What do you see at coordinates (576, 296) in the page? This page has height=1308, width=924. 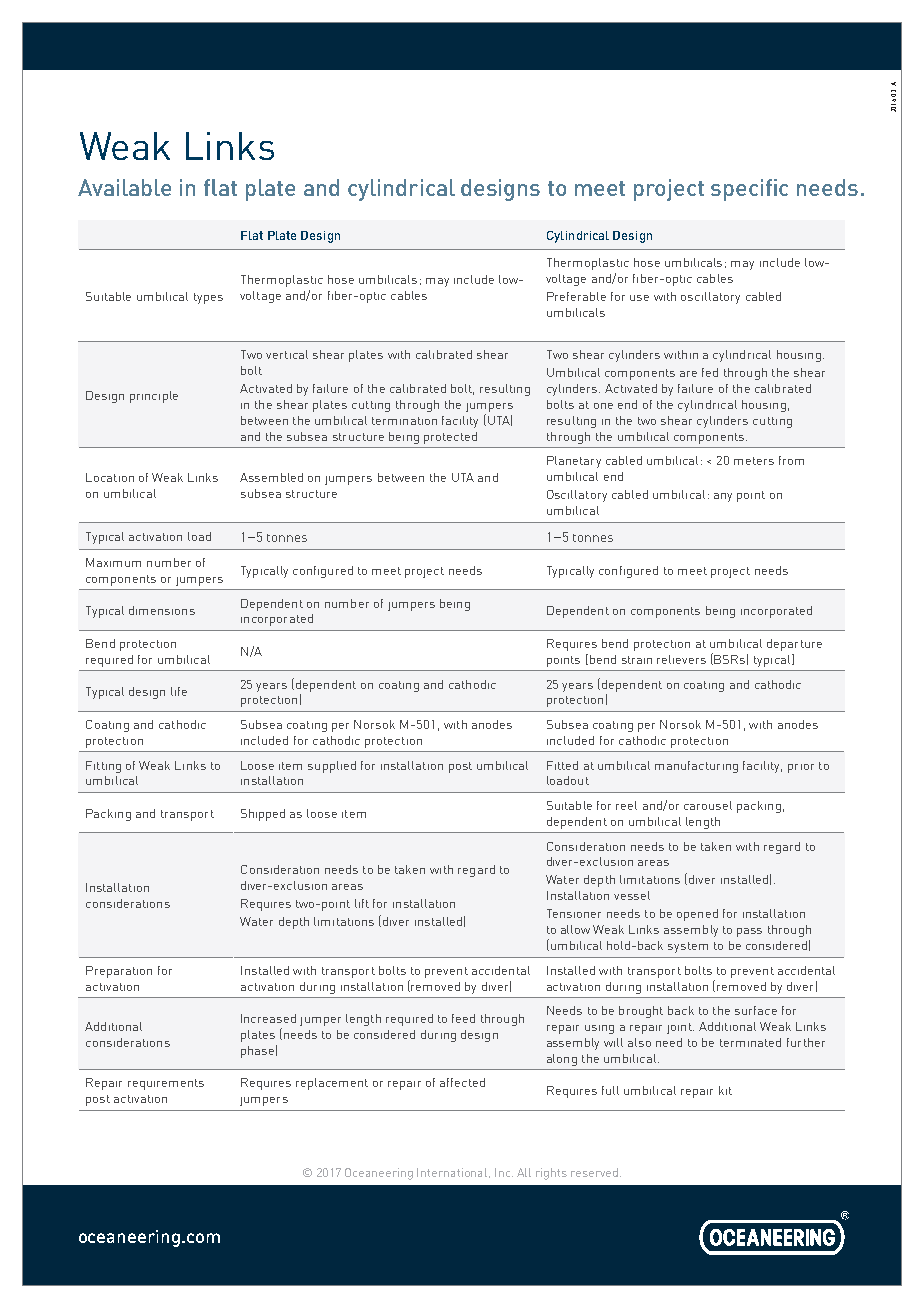 I see `Preferable` at bounding box center [576, 296].
